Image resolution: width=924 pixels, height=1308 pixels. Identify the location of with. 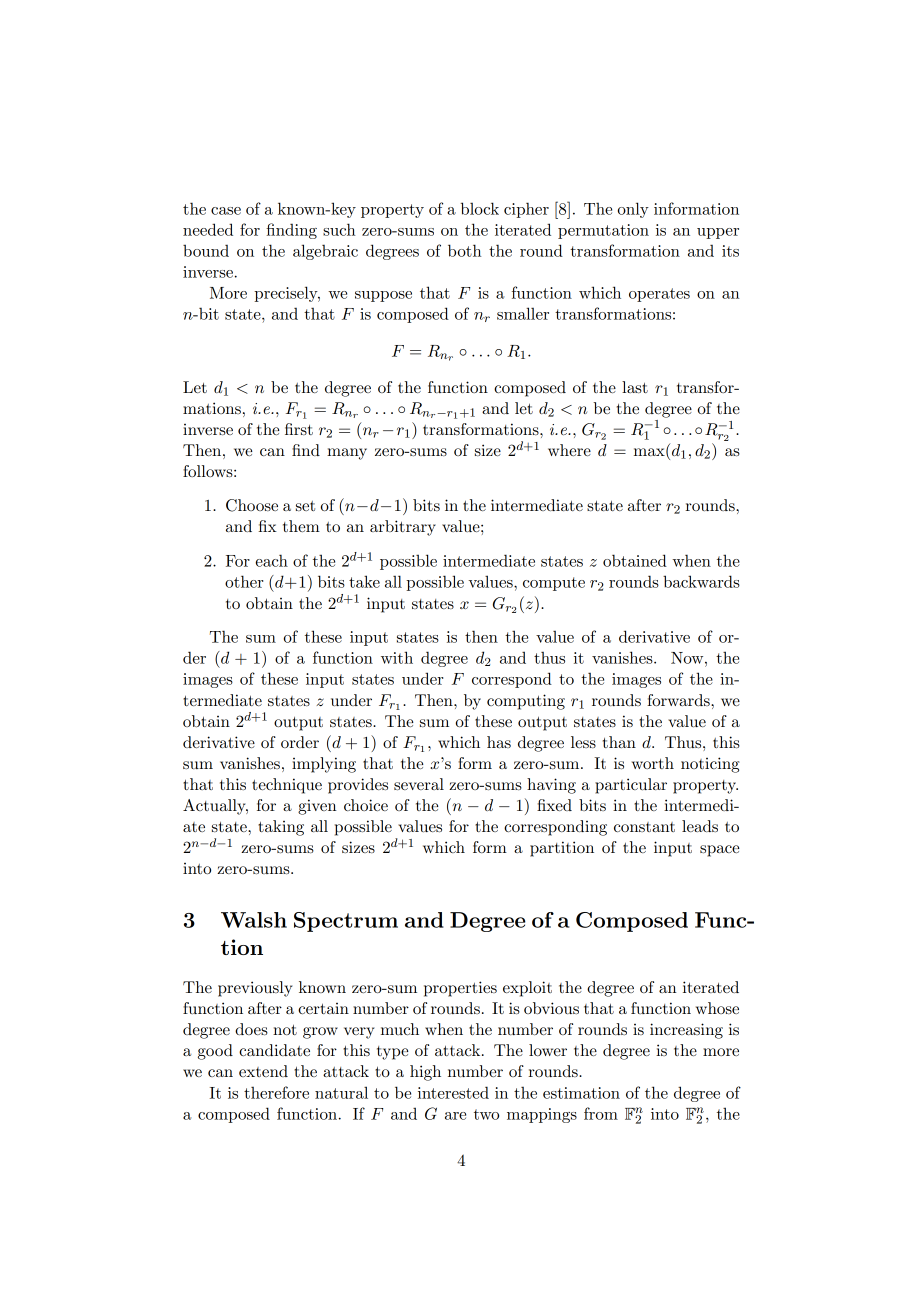
(397, 657).
